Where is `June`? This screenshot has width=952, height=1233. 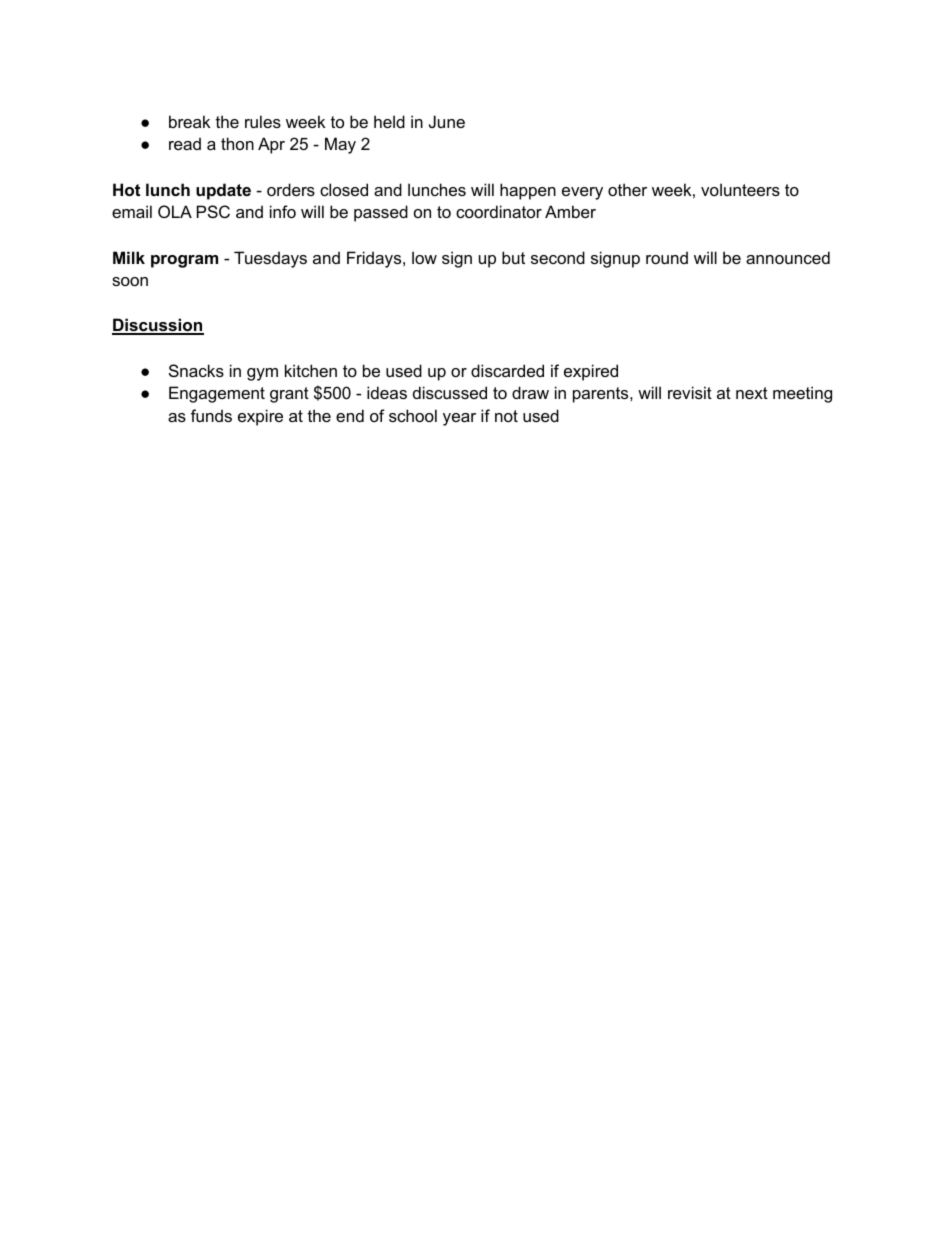
June is located at coordinates (447, 121).
